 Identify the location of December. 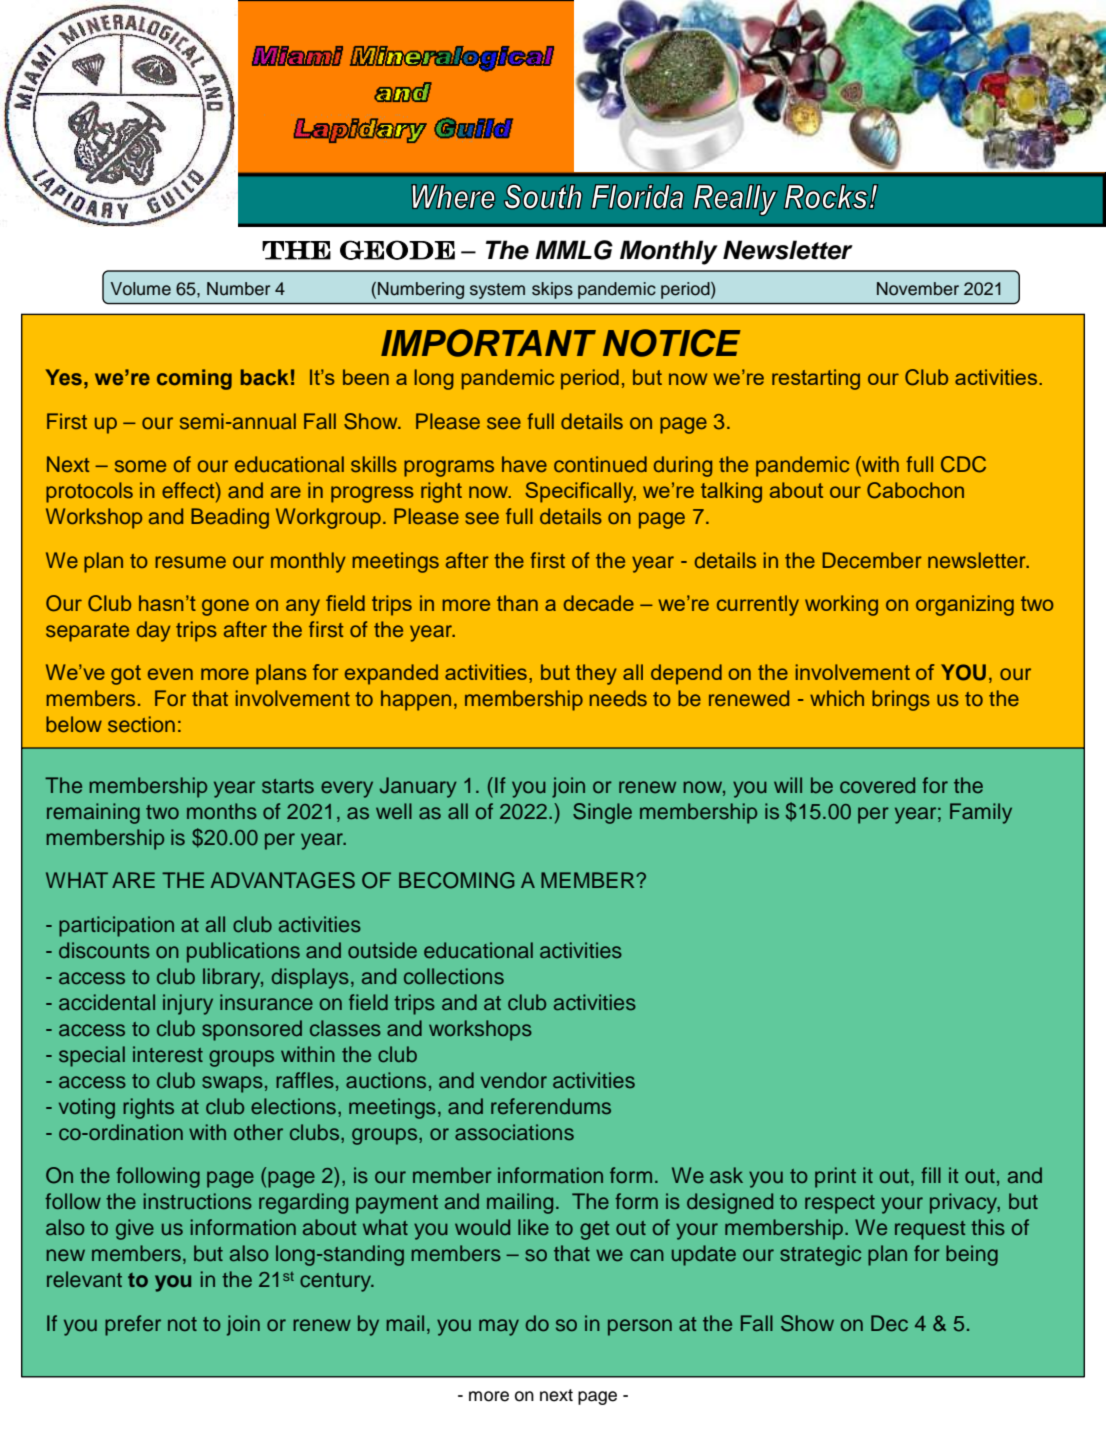
(872, 560).
